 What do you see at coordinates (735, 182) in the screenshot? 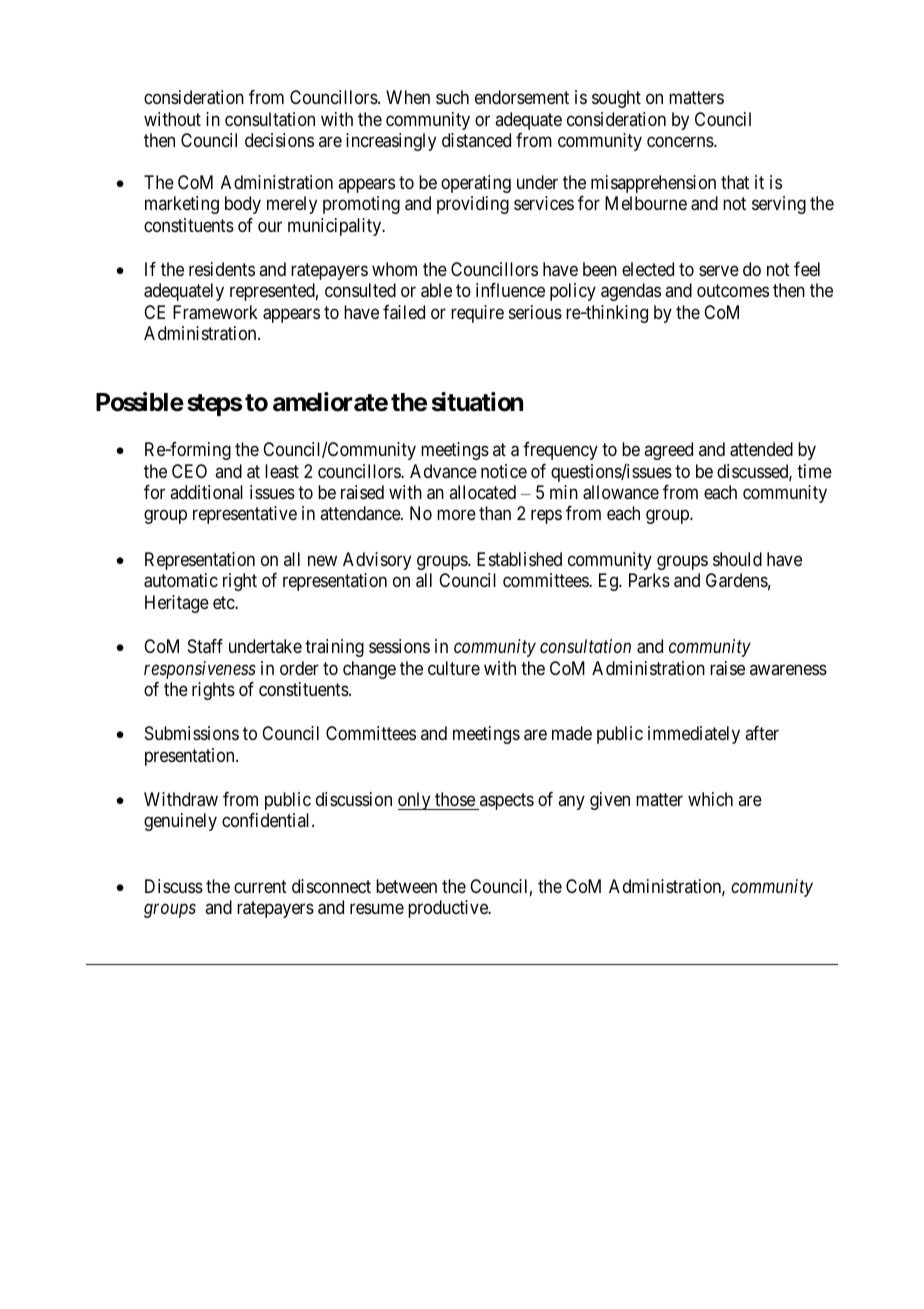
I see `that` at bounding box center [735, 182].
